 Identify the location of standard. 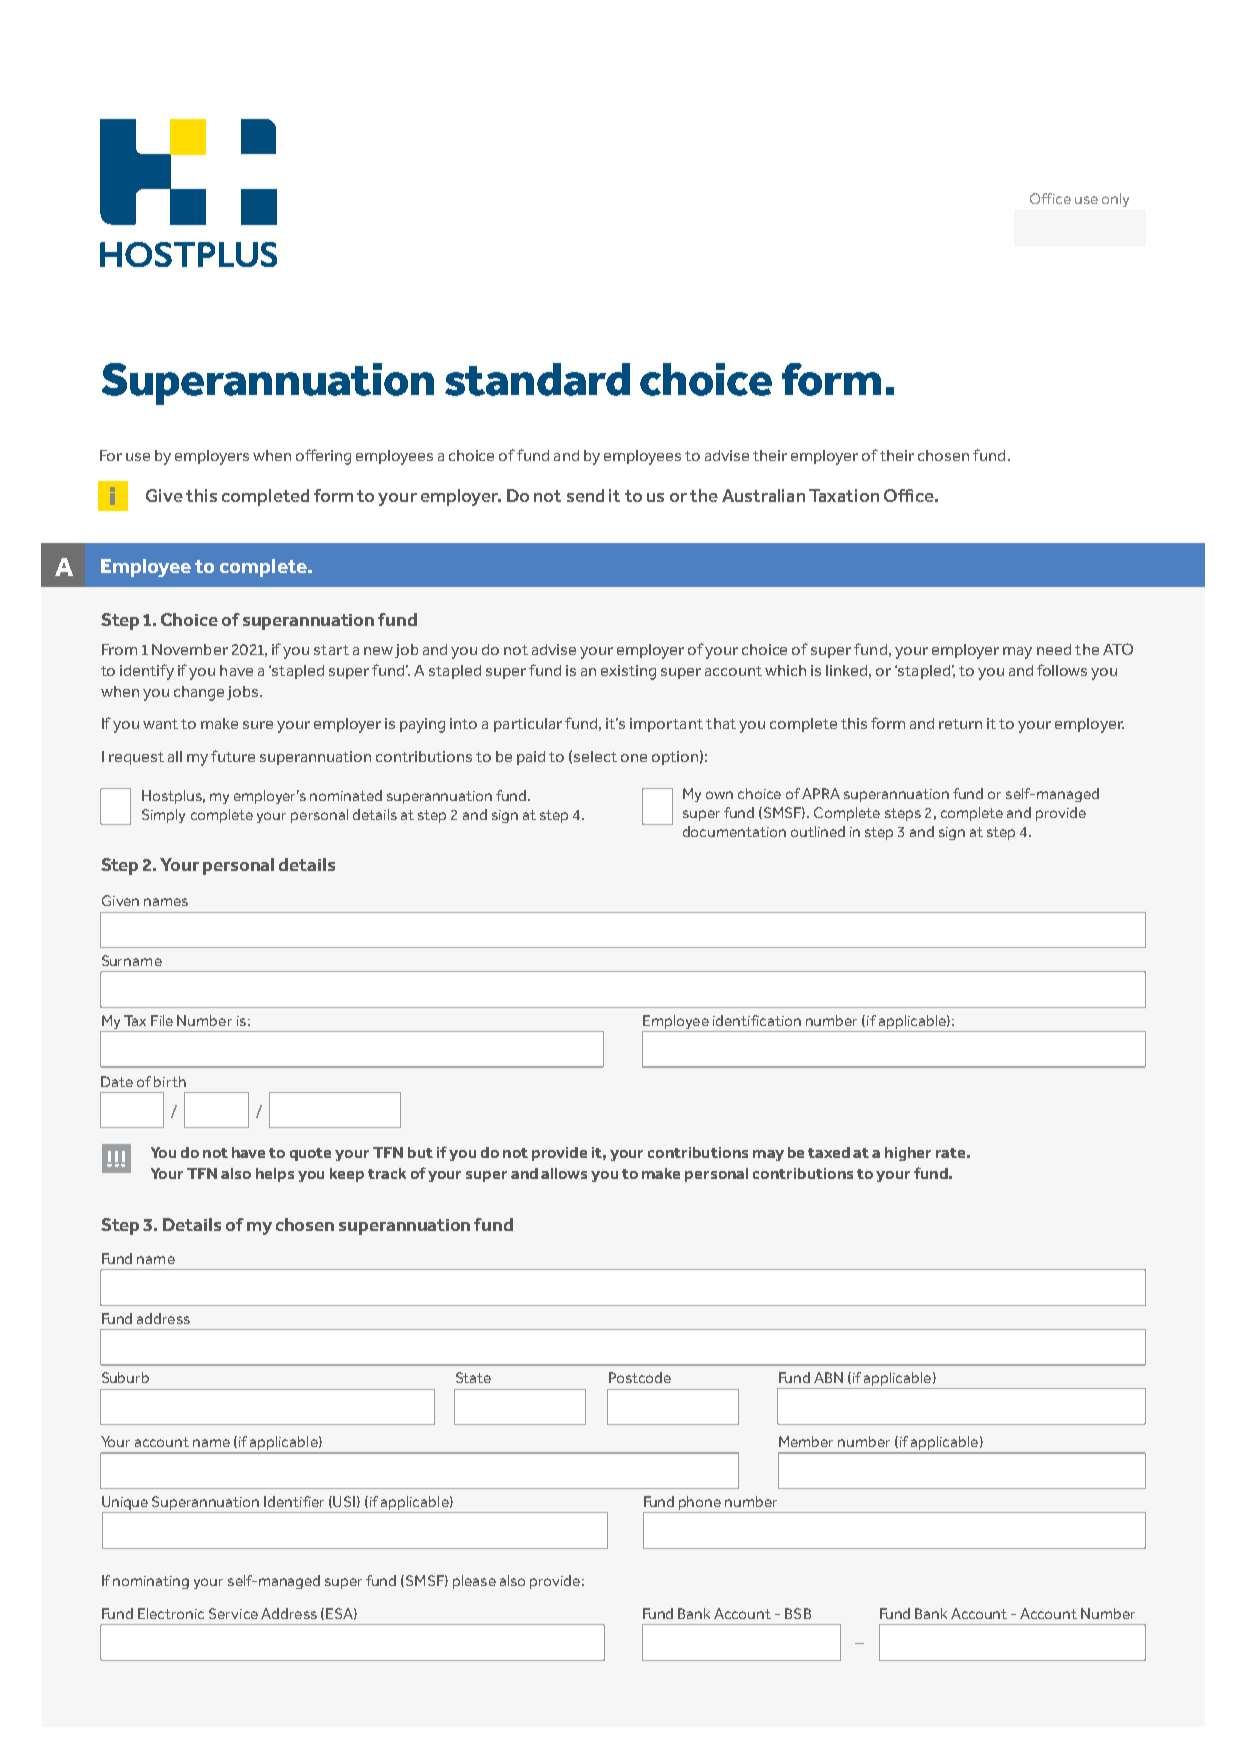
(537, 379).
